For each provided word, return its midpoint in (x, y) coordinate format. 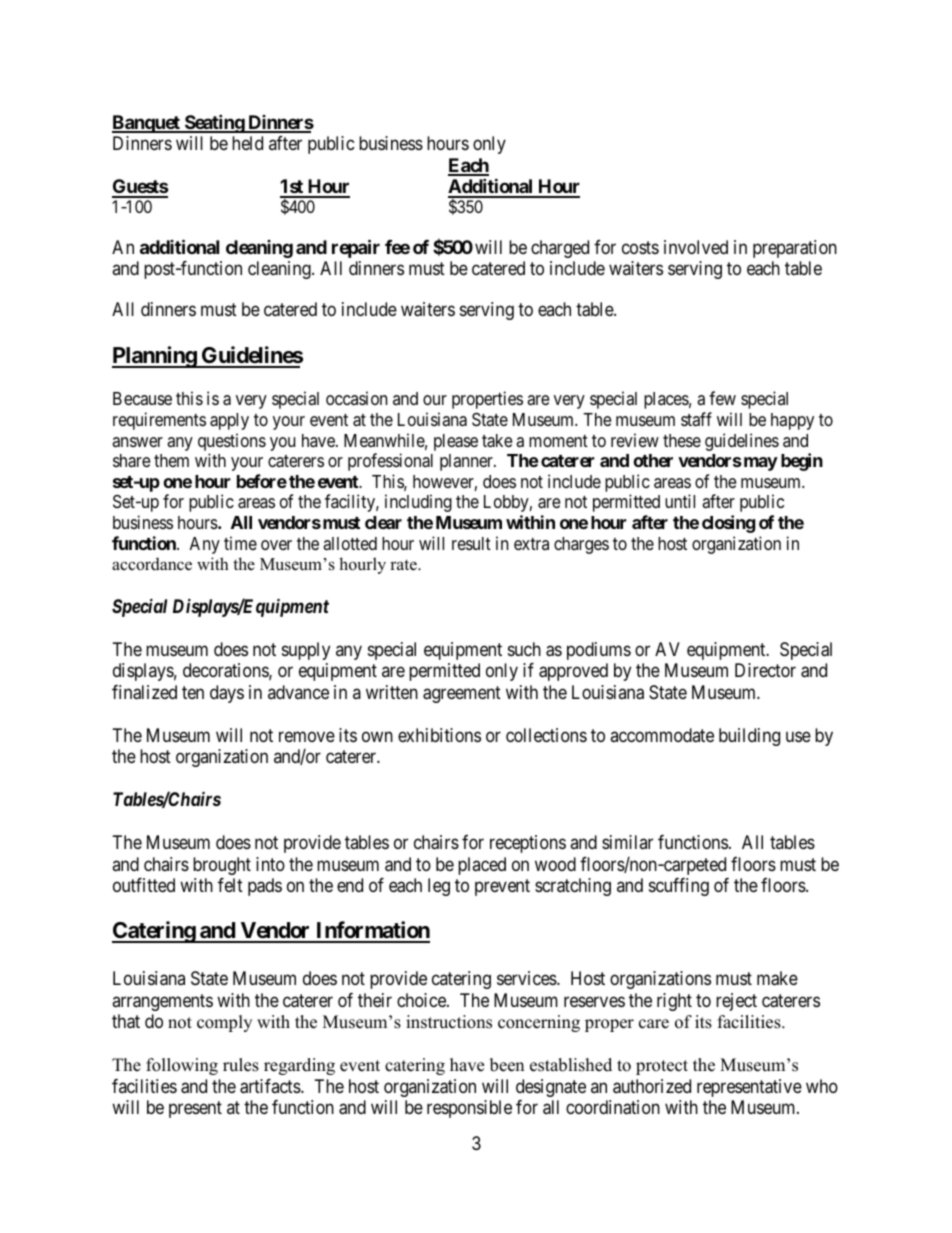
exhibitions (439, 735)
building (749, 737)
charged (560, 249)
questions (232, 442)
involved (696, 247)
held (247, 143)
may (759, 464)
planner (467, 462)
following (182, 1066)
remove (307, 736)
